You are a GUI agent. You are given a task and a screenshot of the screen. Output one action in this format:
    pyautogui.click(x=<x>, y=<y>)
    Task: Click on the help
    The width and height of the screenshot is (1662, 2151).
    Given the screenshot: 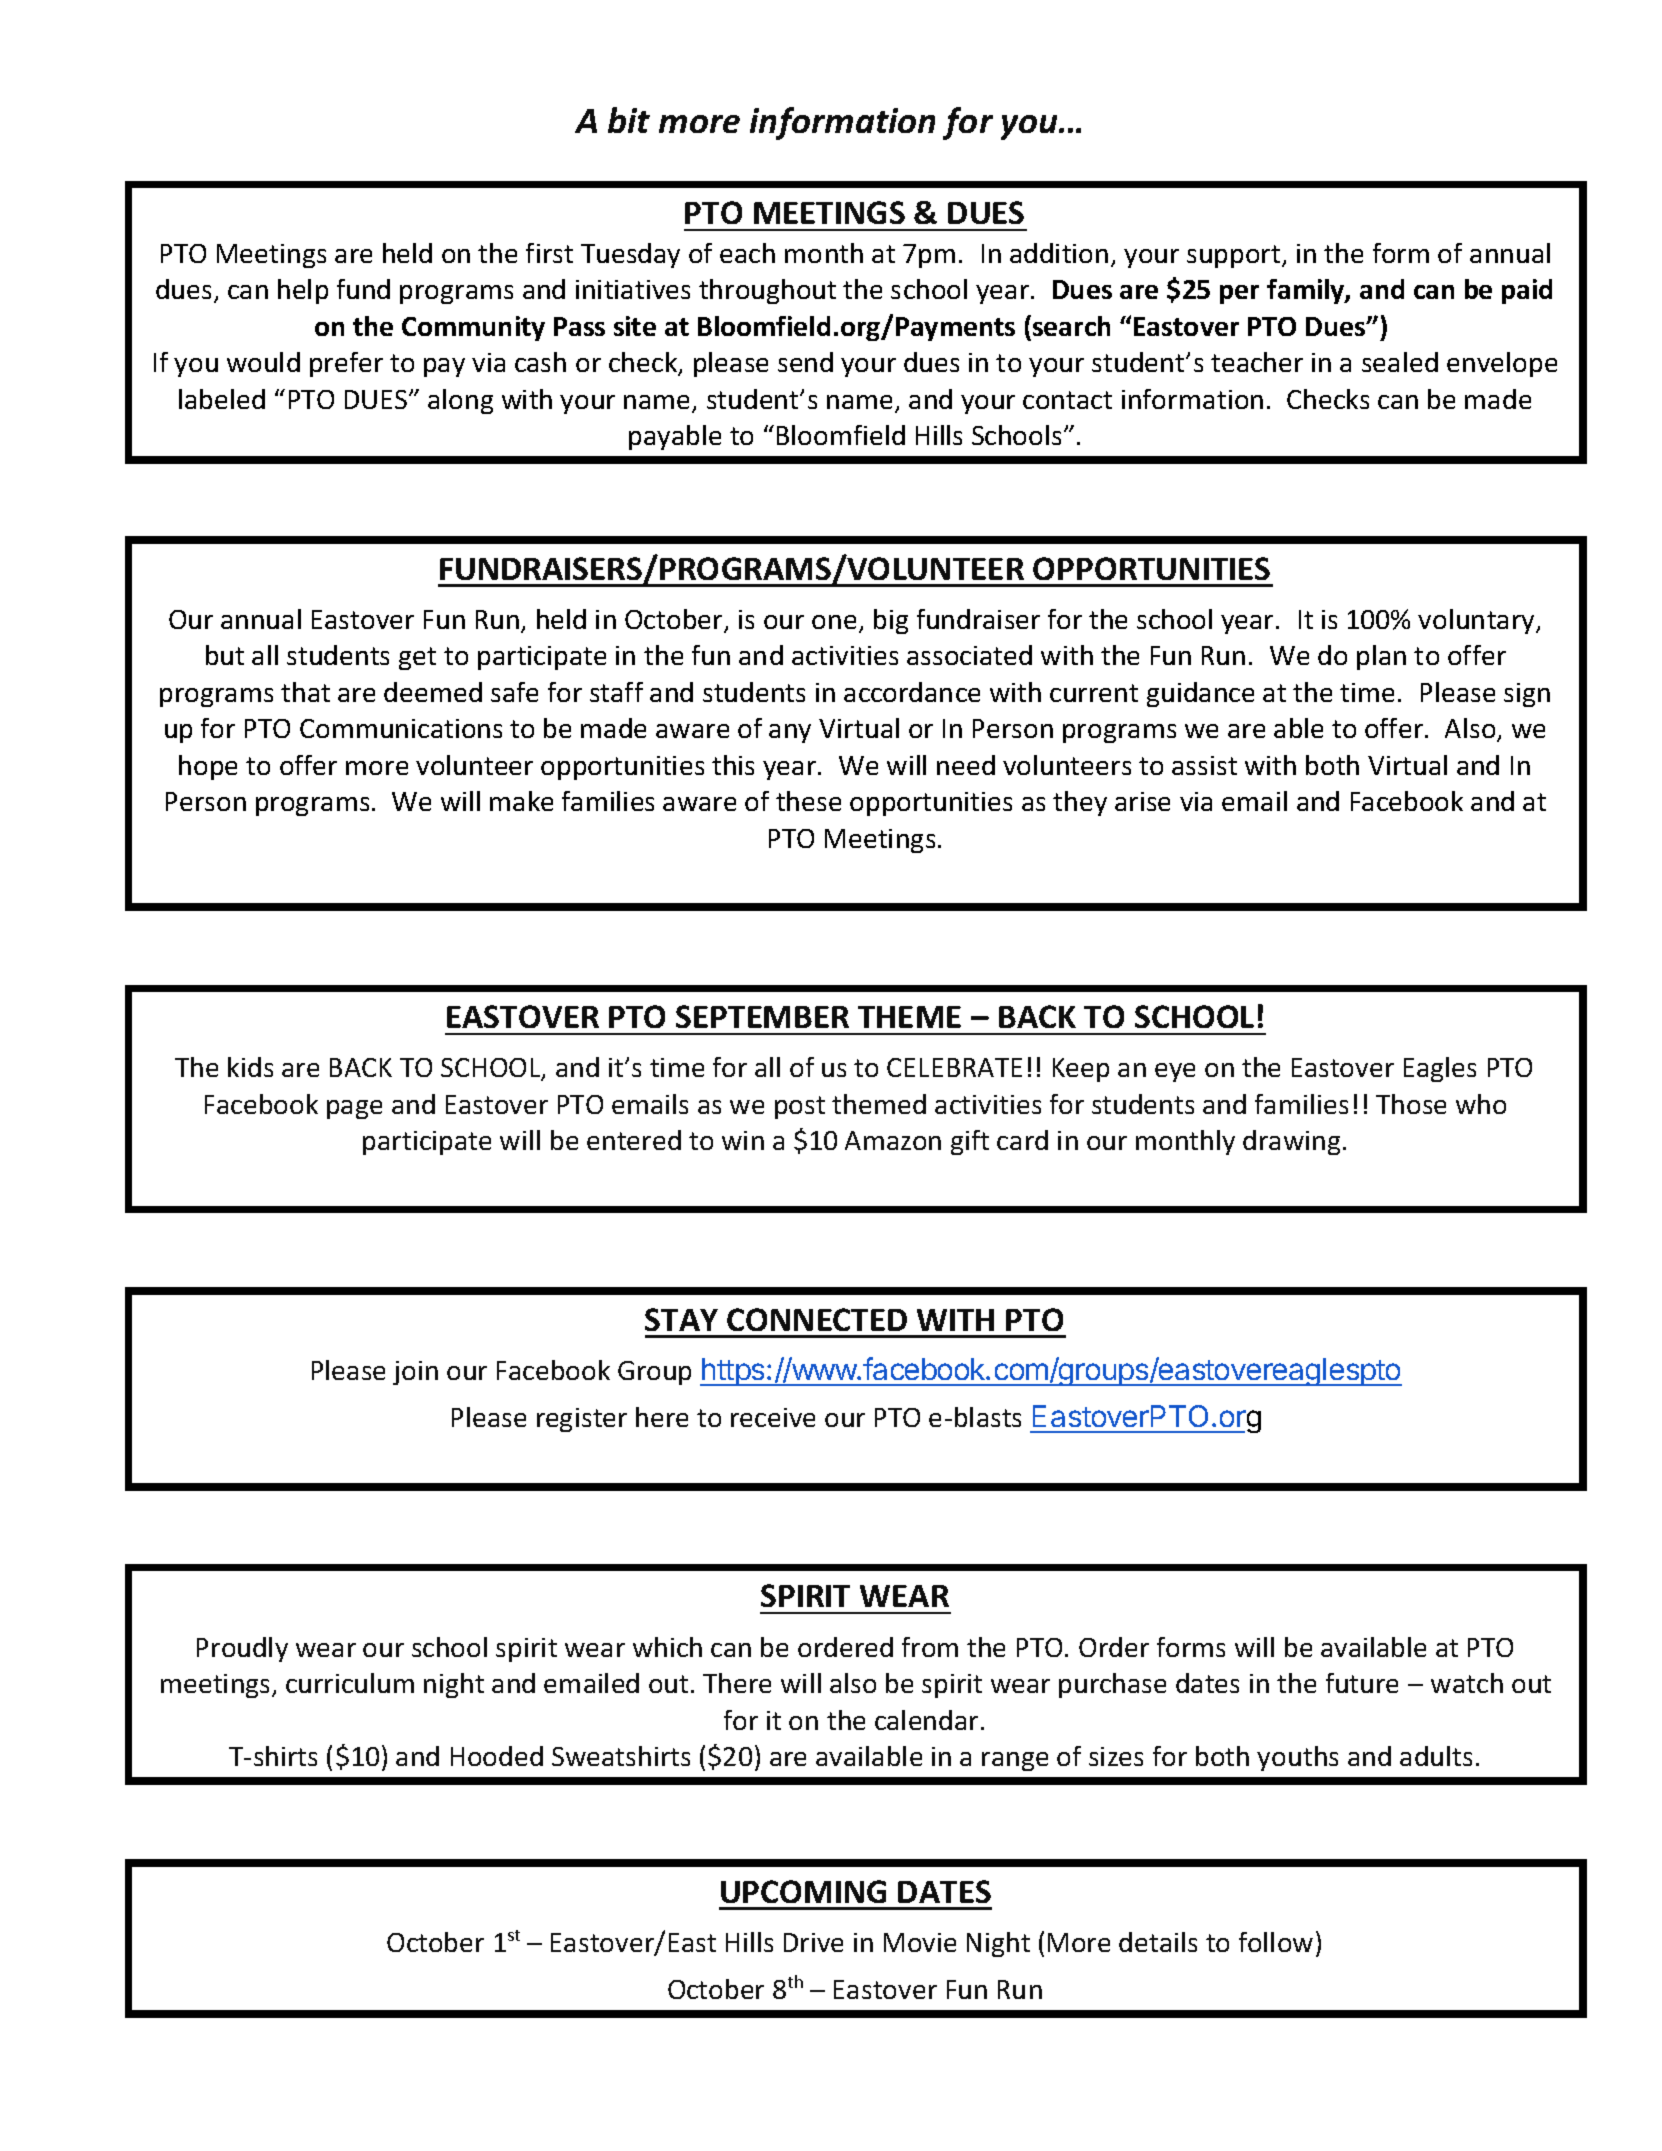 What is the action you would take?
    pyautogui.click(x=303, y=291)
